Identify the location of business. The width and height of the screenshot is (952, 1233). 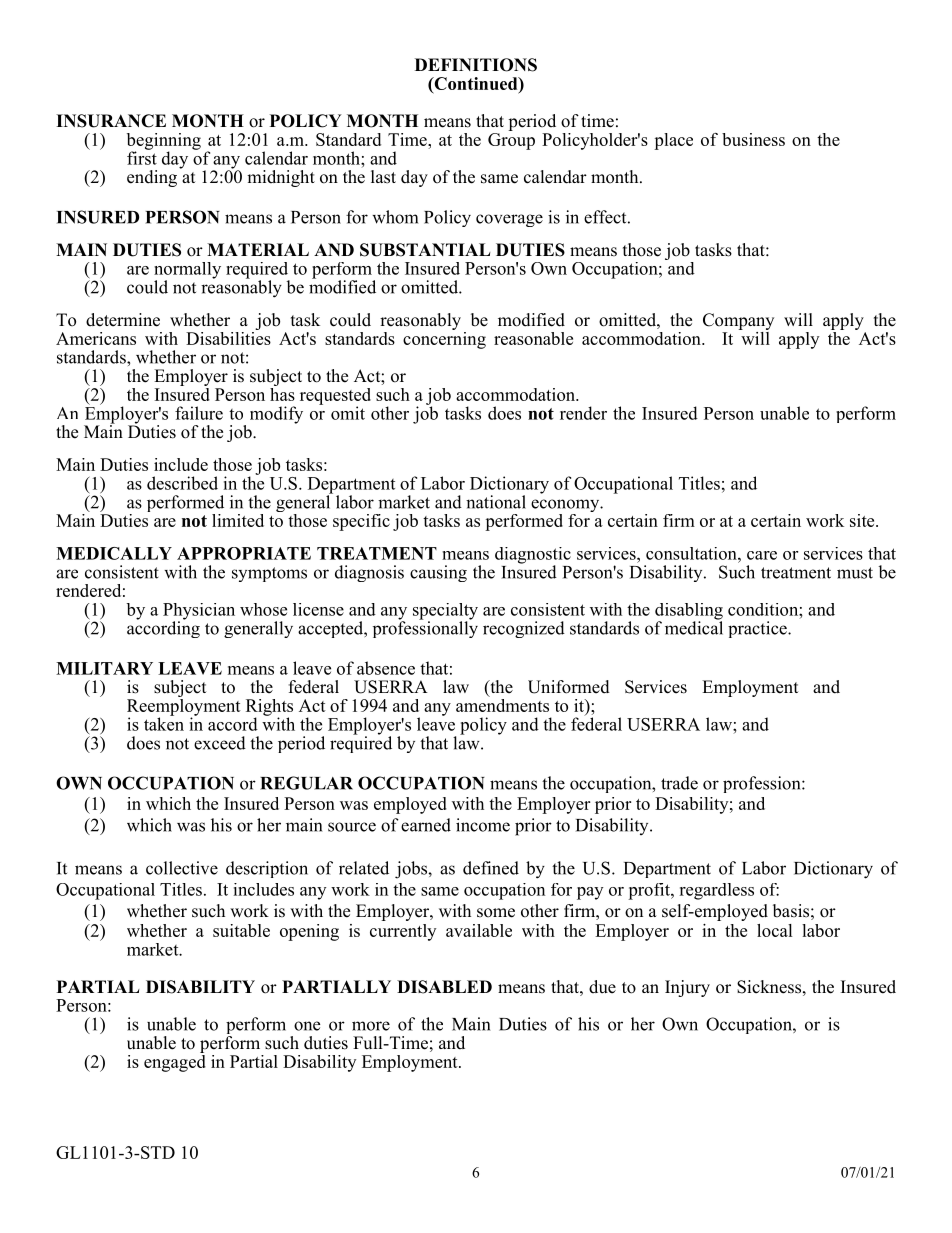
(753, 139).
